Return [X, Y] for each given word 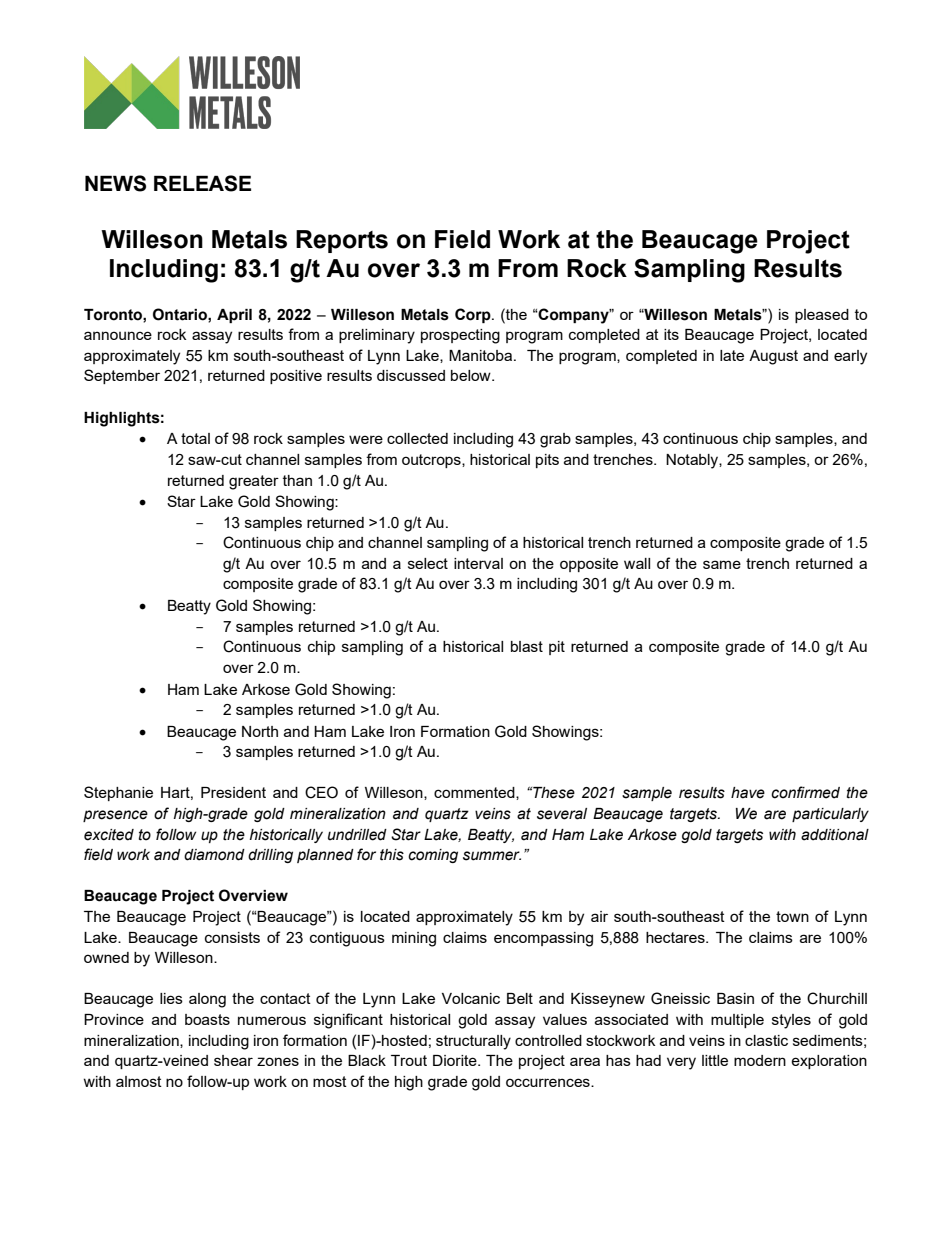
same [722, 564]
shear [233, 1060]
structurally [473, 1042]
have [748, 793]
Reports [342, 241]
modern [760, 1060]
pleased [822, 316]
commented [475, 793]
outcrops [432, 461]
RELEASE [202, 183]
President [233, 792]
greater [254, 482]
